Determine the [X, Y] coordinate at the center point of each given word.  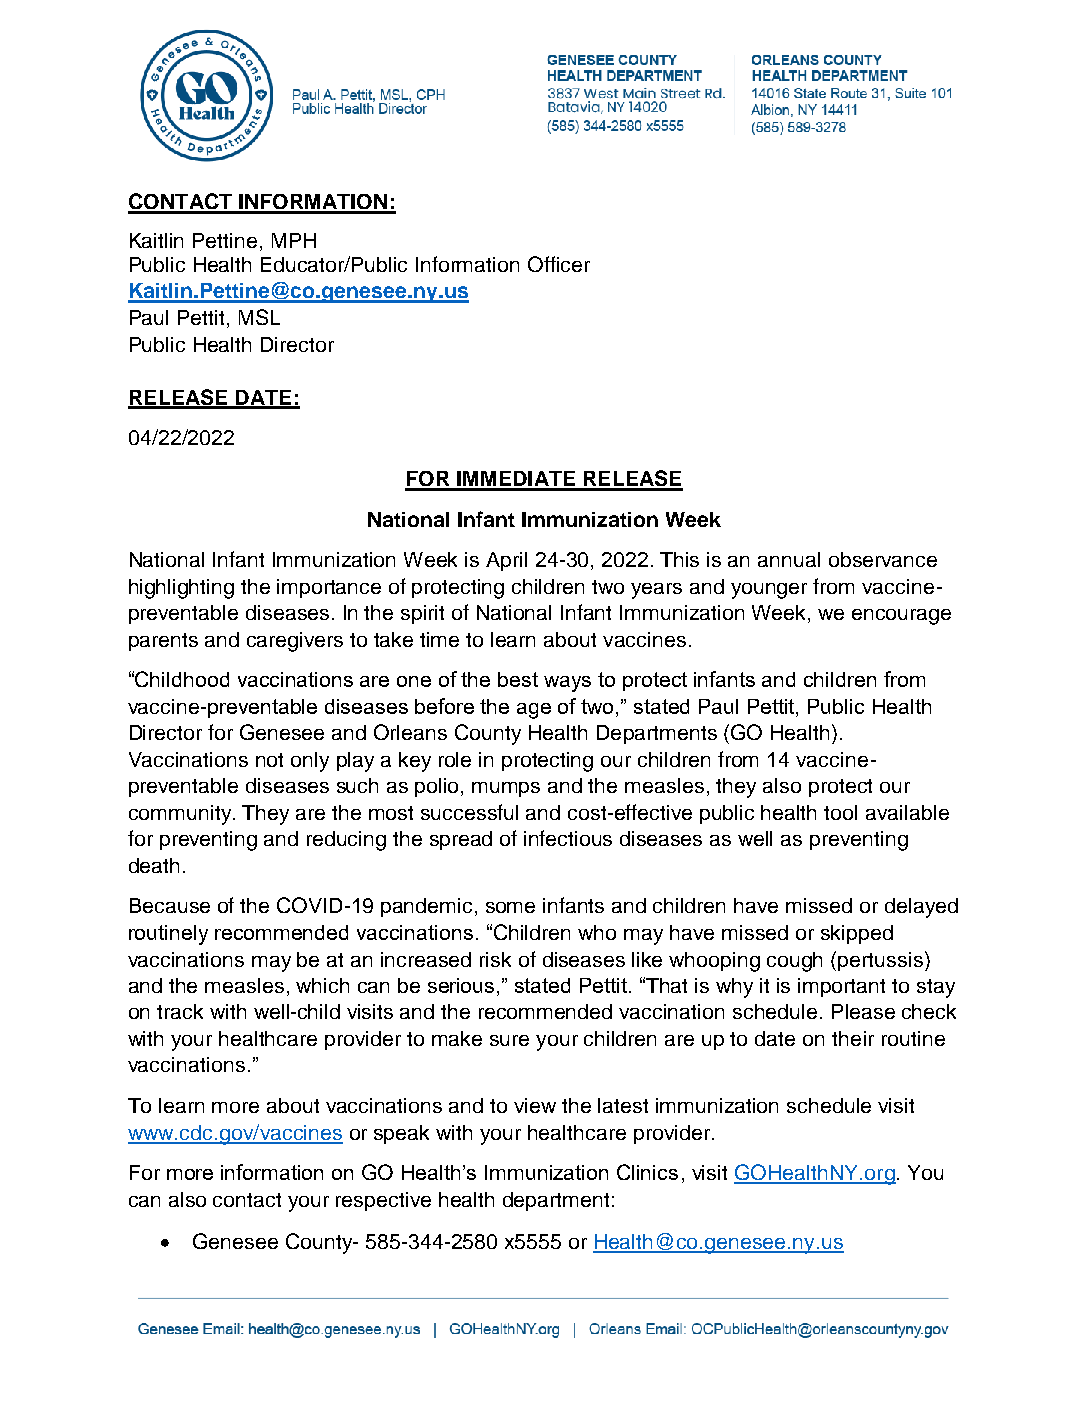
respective [383, 1201]
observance [883, 559]
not [269, 760]
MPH [294, 240]
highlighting [181, 589]
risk [495, 959]
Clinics [647, 1172]
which [322, 985]
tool [840, 812]
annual [789, 559]
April [506, 561]
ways [567, 684]
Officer [559, 264]
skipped [857, 934]
